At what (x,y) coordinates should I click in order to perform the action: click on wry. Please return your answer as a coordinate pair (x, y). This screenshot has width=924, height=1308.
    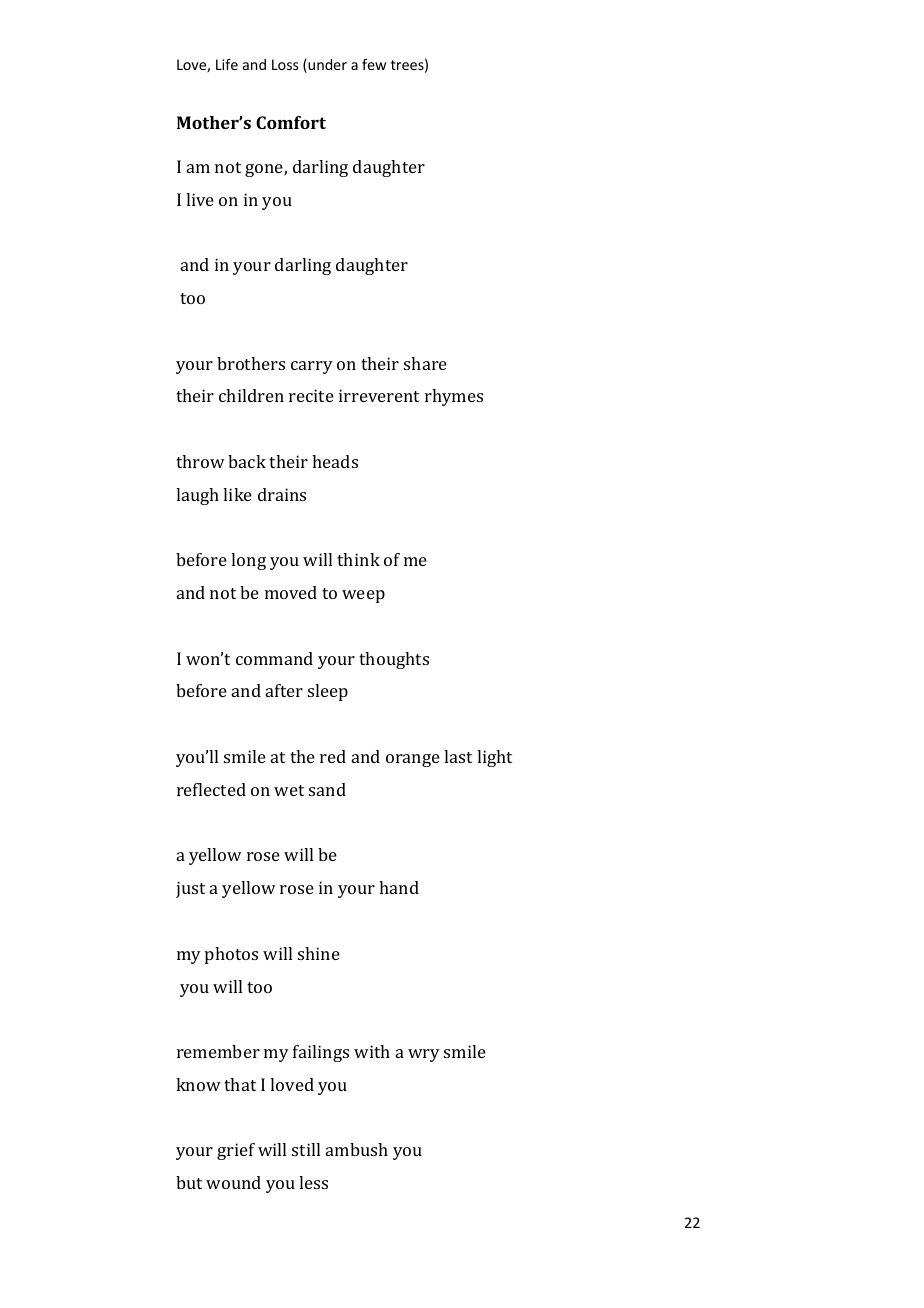
    Looking at the image, I should click on (424, 1055).
